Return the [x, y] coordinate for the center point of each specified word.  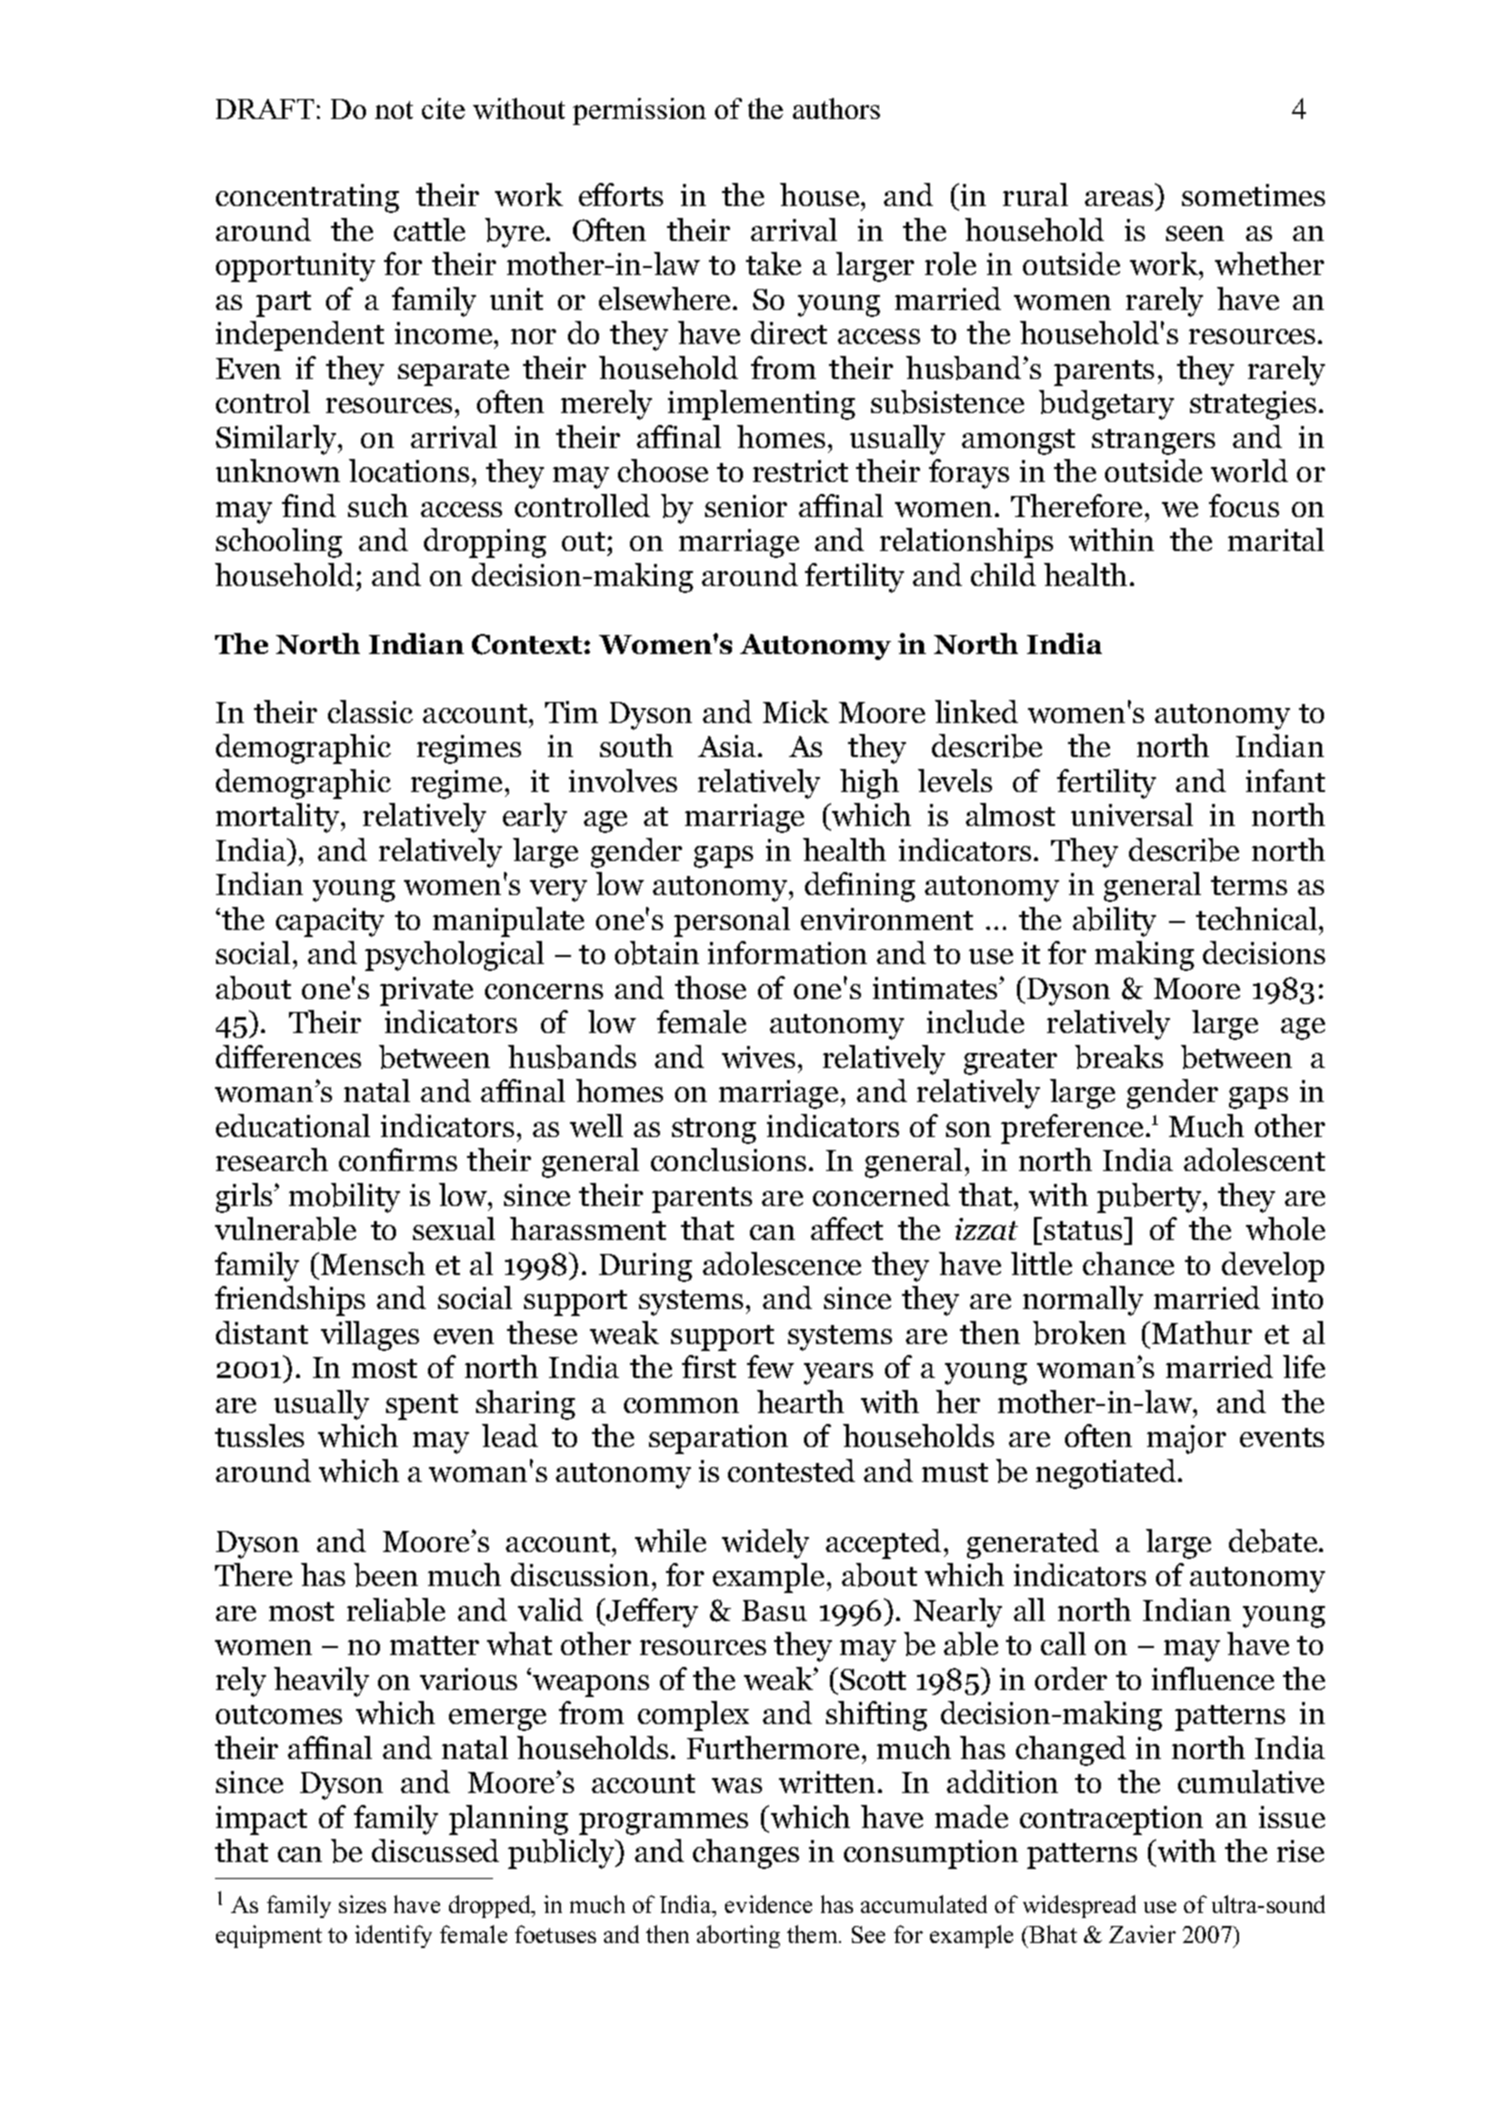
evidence [768, 1904]
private [426, 991]
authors [836, 108]
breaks [1119, 1057]
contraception [1111, 1820]
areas [1119, 198]
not [394, 110]
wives [758, 1057]
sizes [362, 1904]
